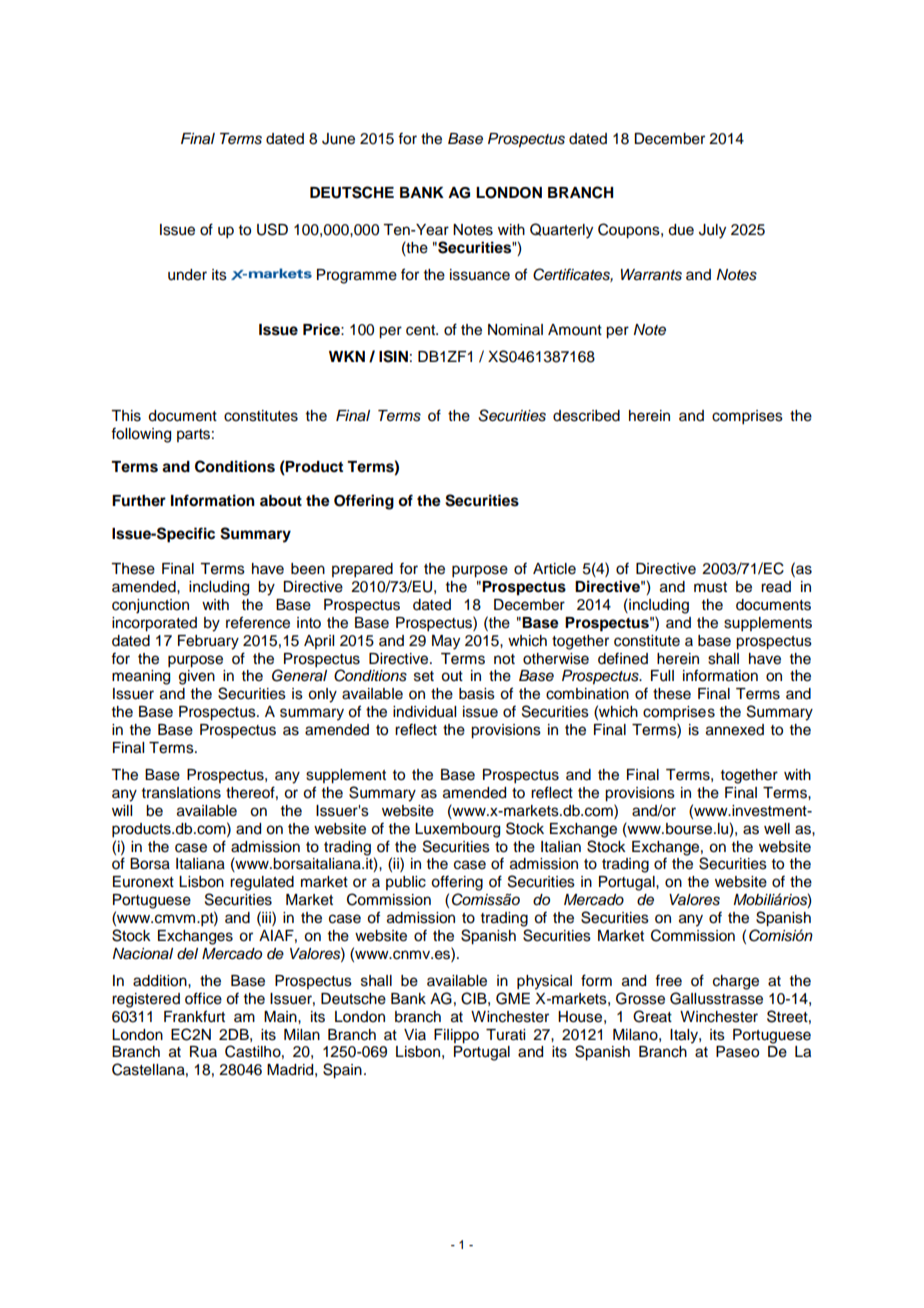 The width and height of the screenshot is (924, 1308). What do you see at coordinates (710, 587) in the screenshot?
I see `must` at bounding box center [710, 587].
